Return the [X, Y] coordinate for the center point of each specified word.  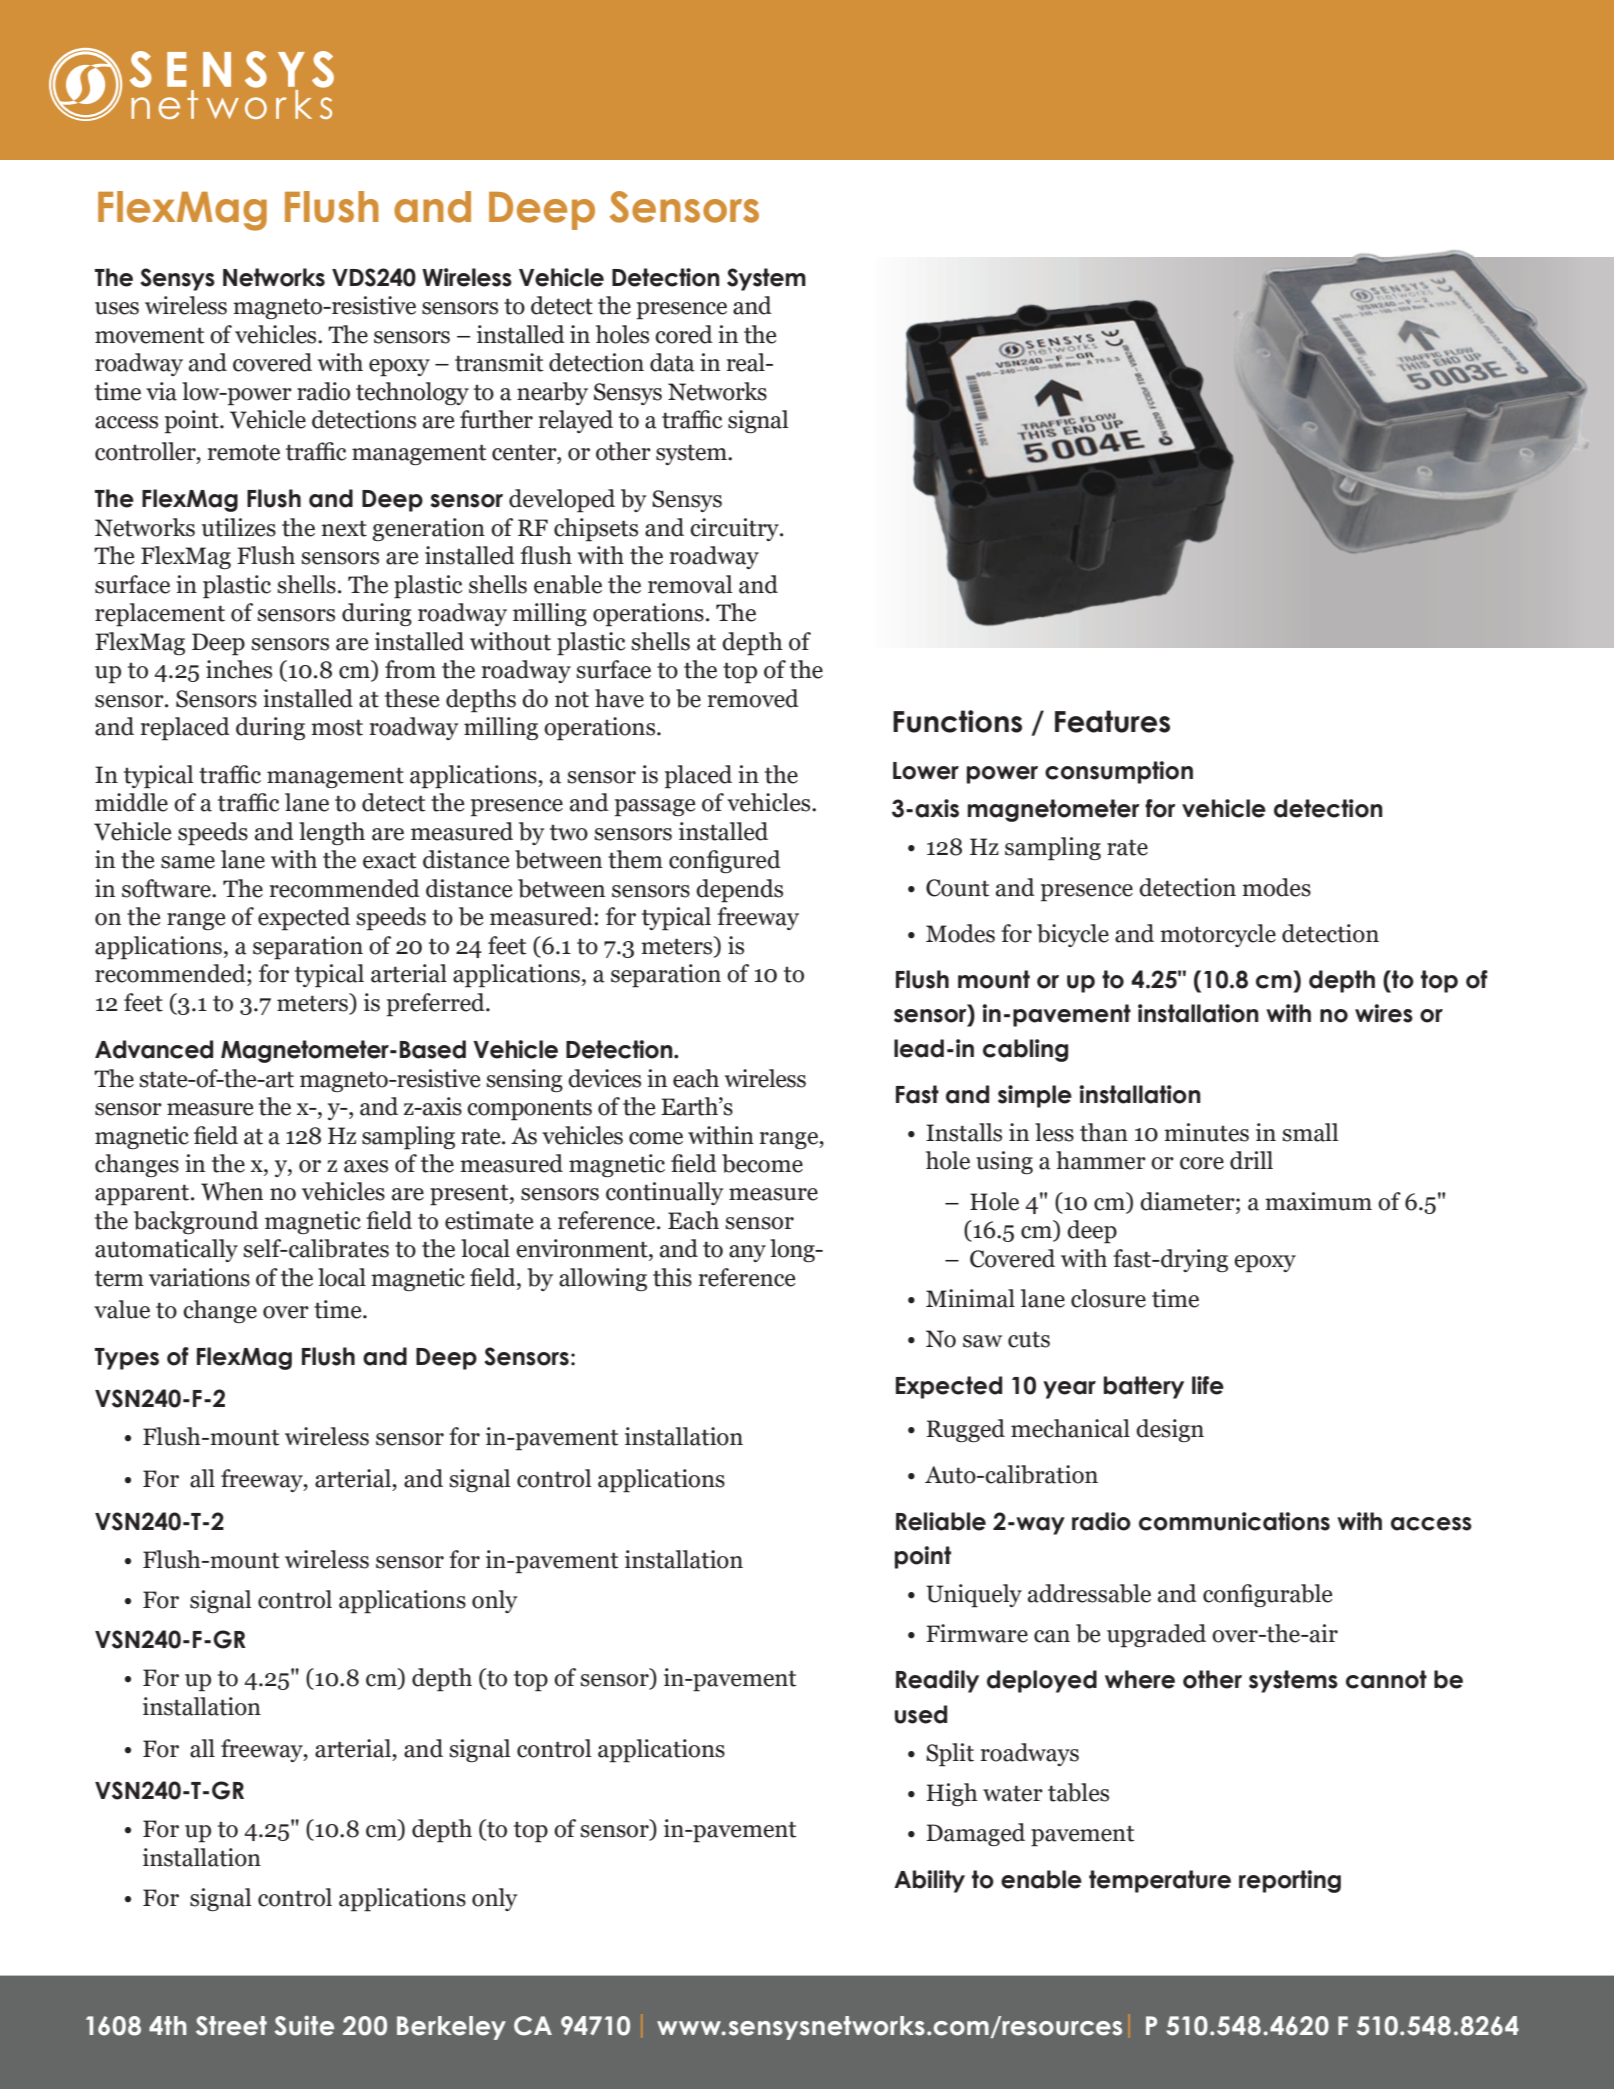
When [232, 1191]
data [672, 362]
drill [1251, 1160]
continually [665, 1193]
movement [150, 335]
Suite [304, 2025]
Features [1112, 721]
